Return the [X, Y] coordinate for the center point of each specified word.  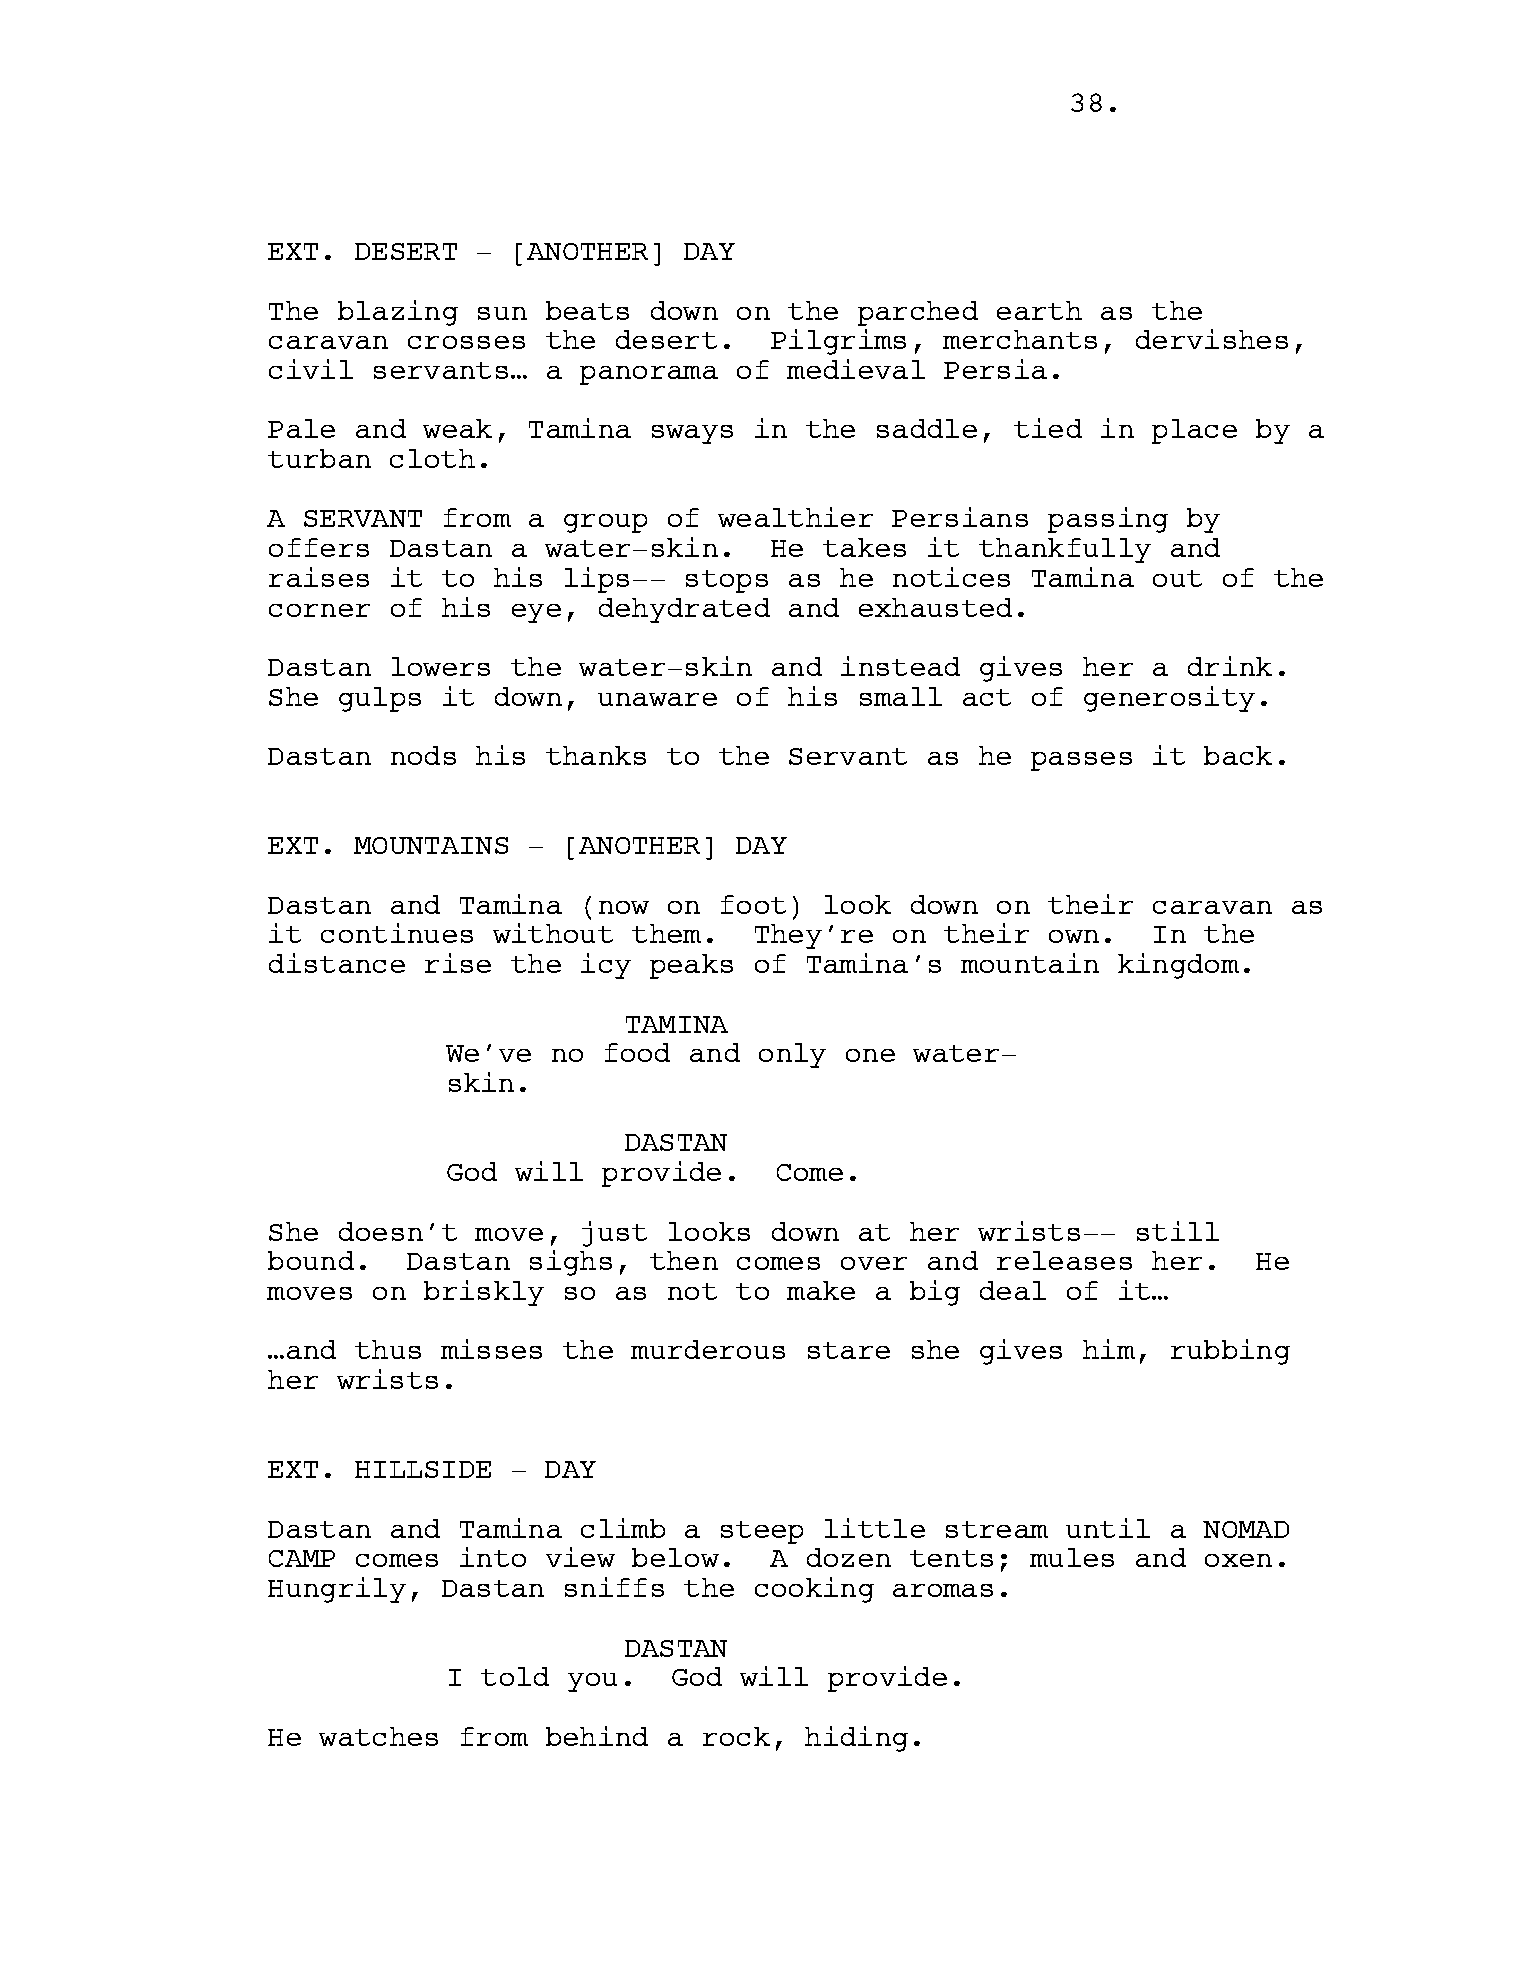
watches [378, 1736]
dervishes [1212, 339]
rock [736, 1736]
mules [1072, 1557]
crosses [466, 342]
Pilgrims [838, 342]
